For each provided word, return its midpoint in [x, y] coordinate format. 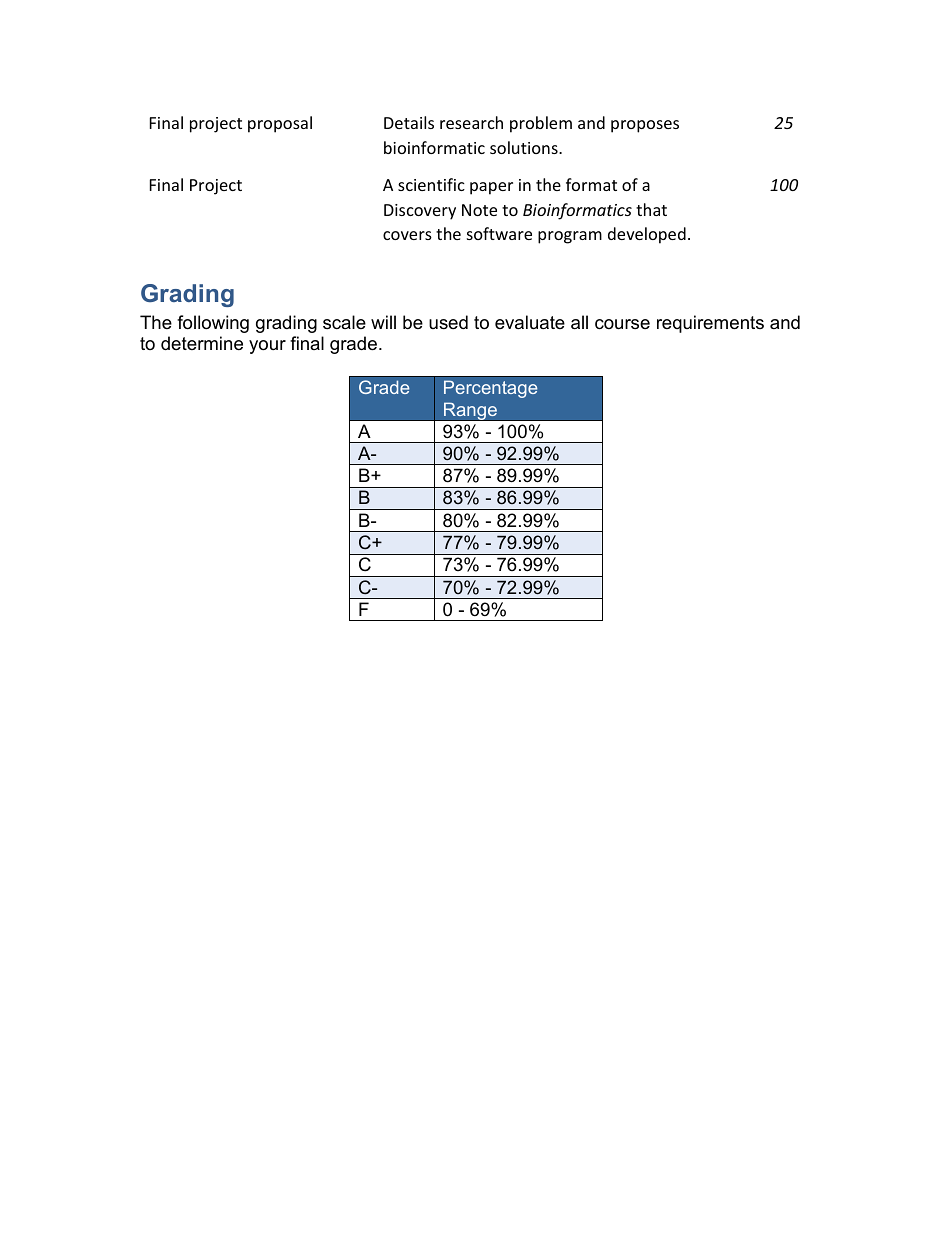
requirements [710, 324]
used [448, 322]
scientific [431, 184]
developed [647, 235]
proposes [645, 126]
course [622, 324]
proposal [280, 124]
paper [491, 188]
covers [407, 235]
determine [202, 343]
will [383, 322]
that [651, 209]
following [213, 324]
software [499, 233]
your [267, 347]
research [471, 122]
